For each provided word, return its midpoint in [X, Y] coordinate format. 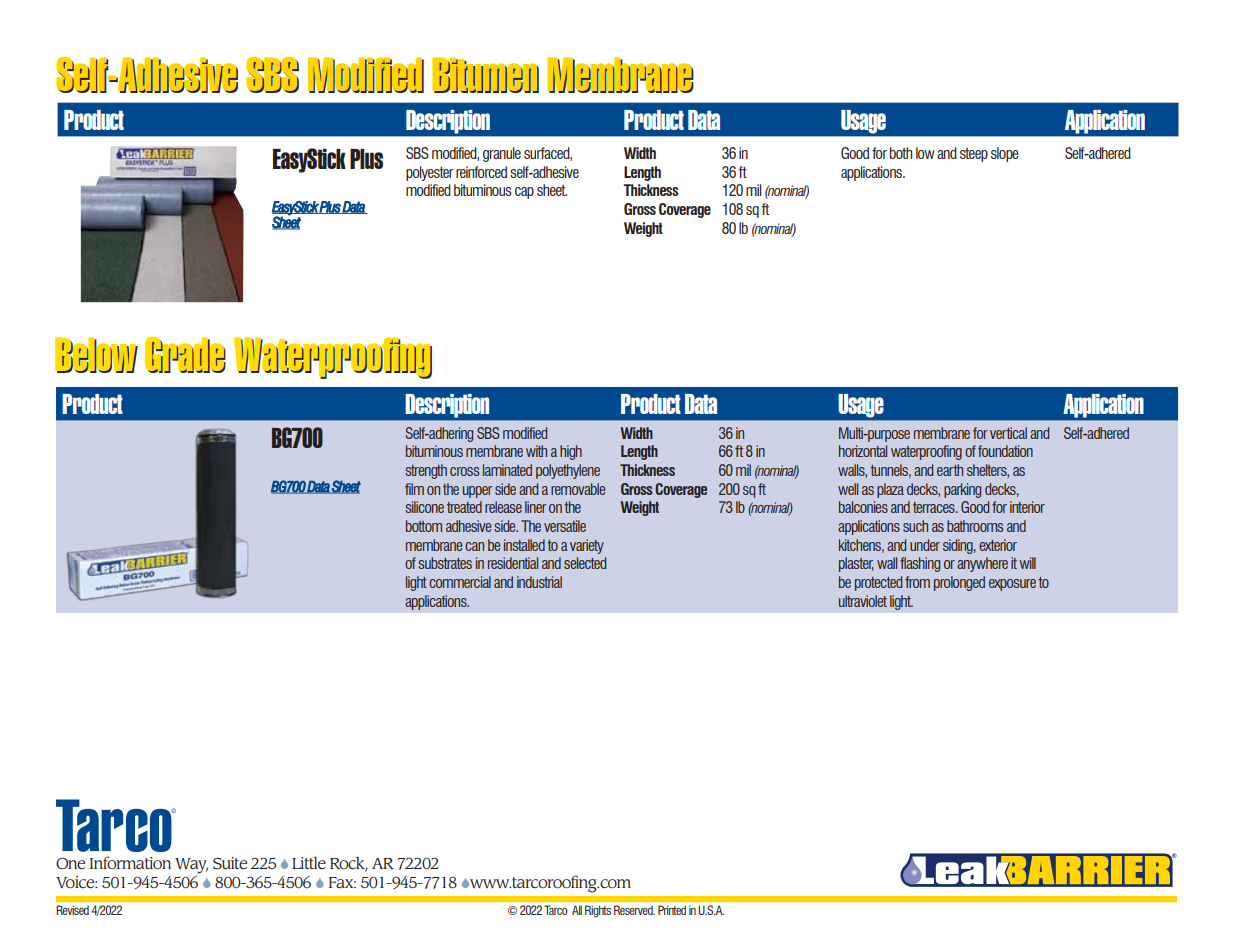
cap [524, 193]
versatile [565, 526]
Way [191, 866]
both [901, 153]
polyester [430, 173]
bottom [424, 526]
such [915, 526]
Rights [598, 911]
